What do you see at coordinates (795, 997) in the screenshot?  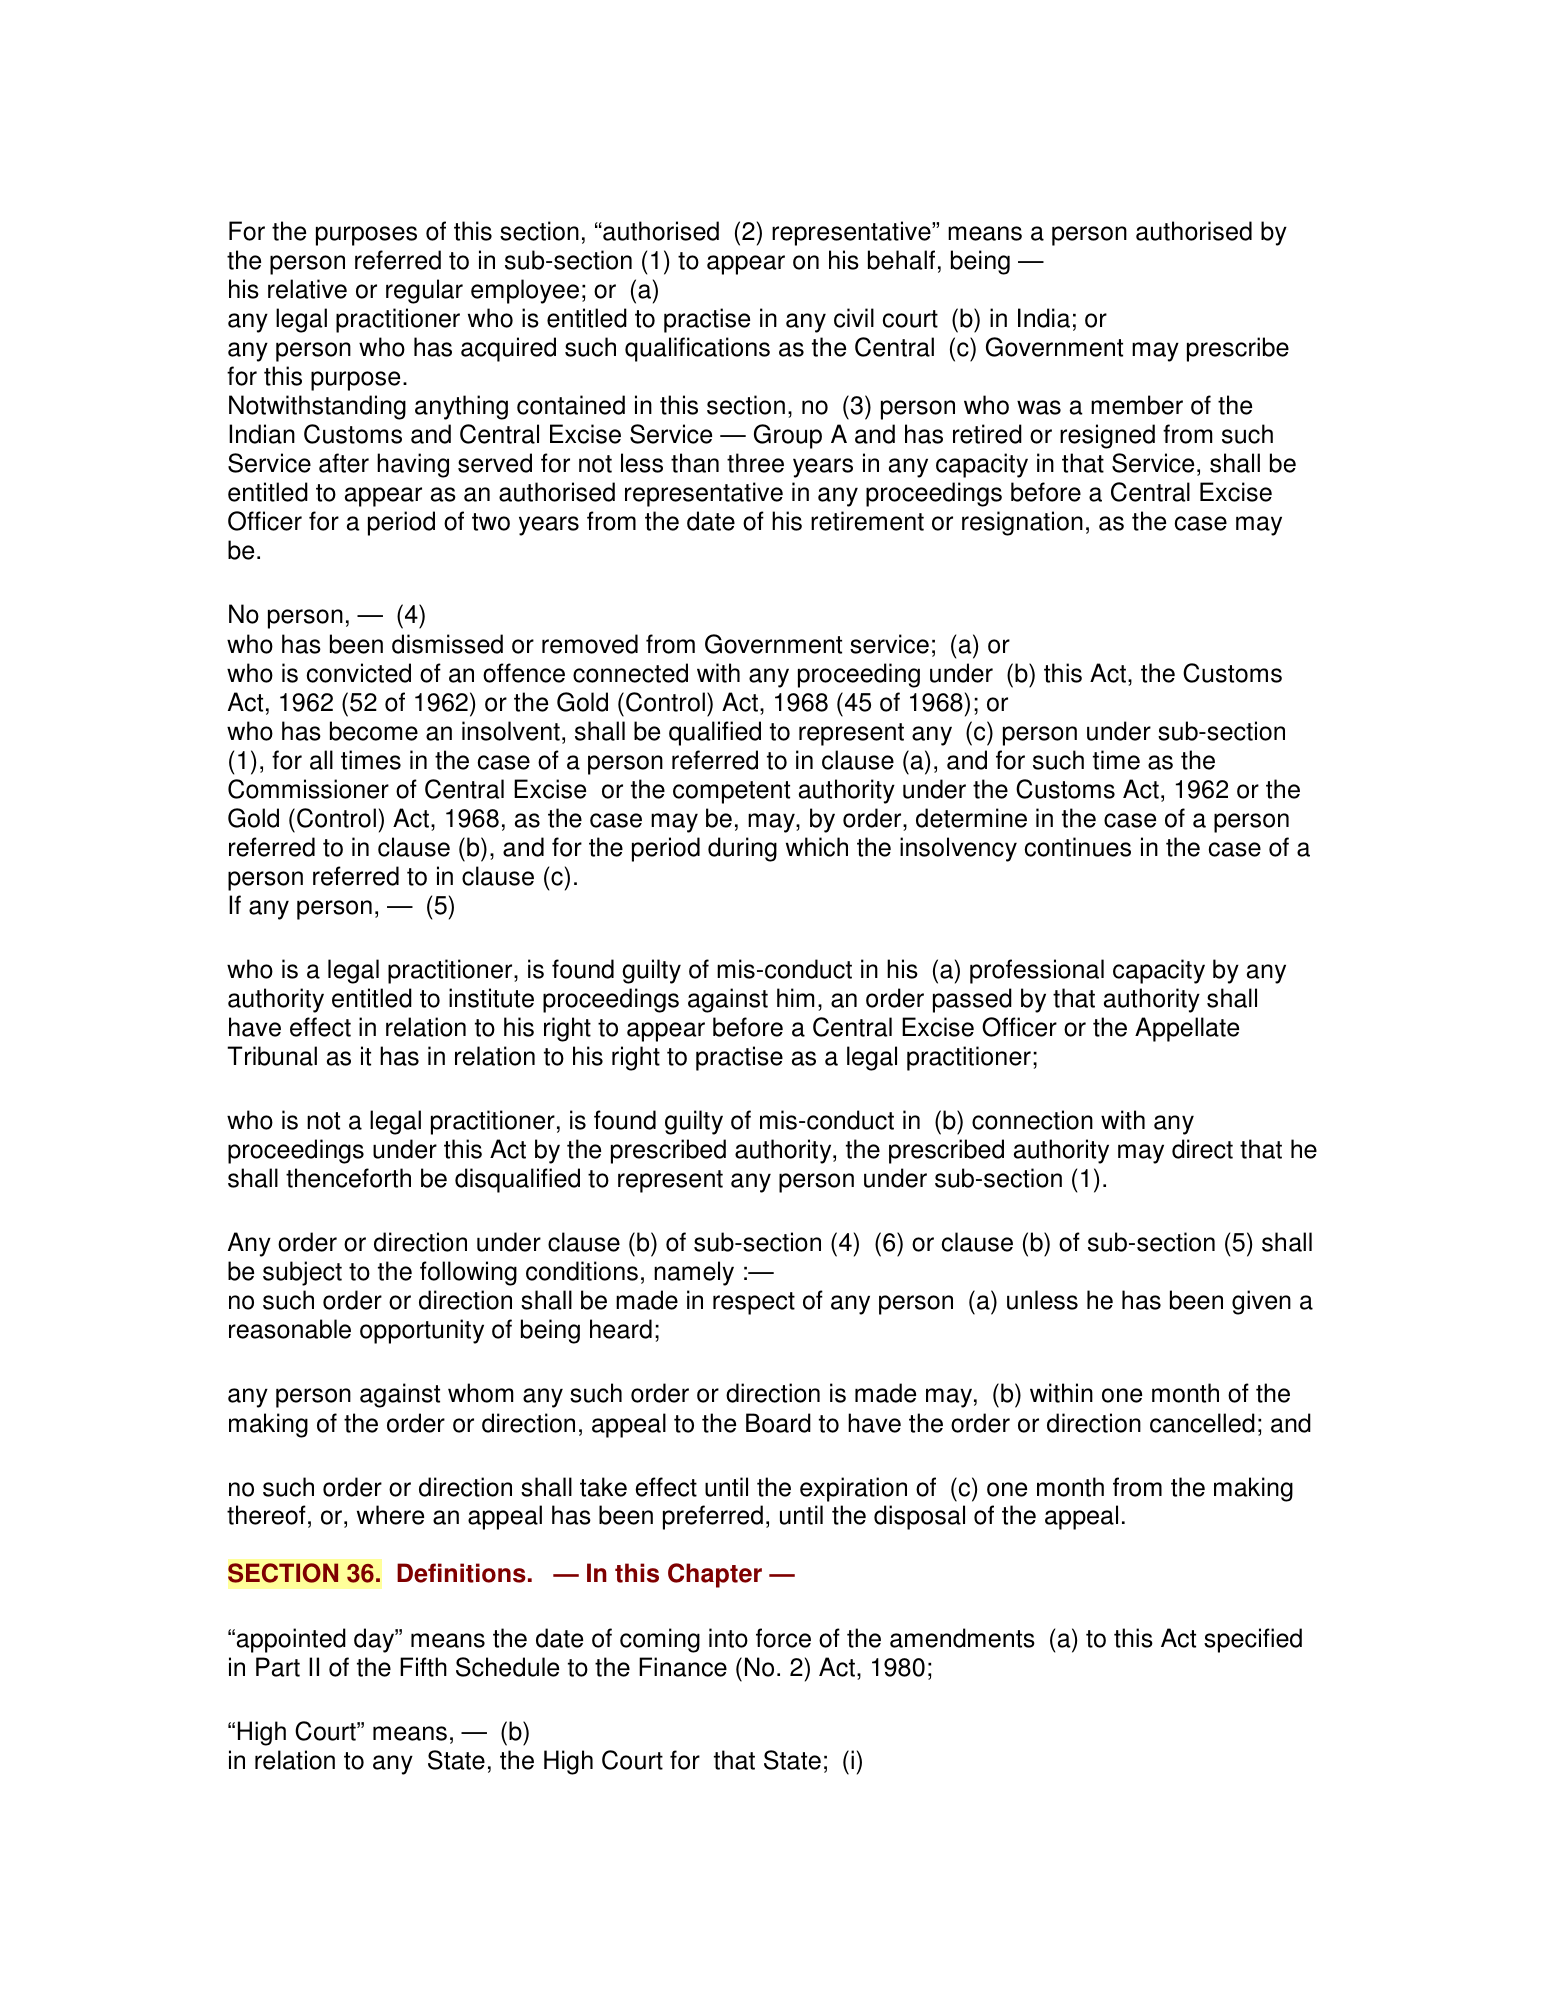 I see `him` at bounding box center [795, 997].
